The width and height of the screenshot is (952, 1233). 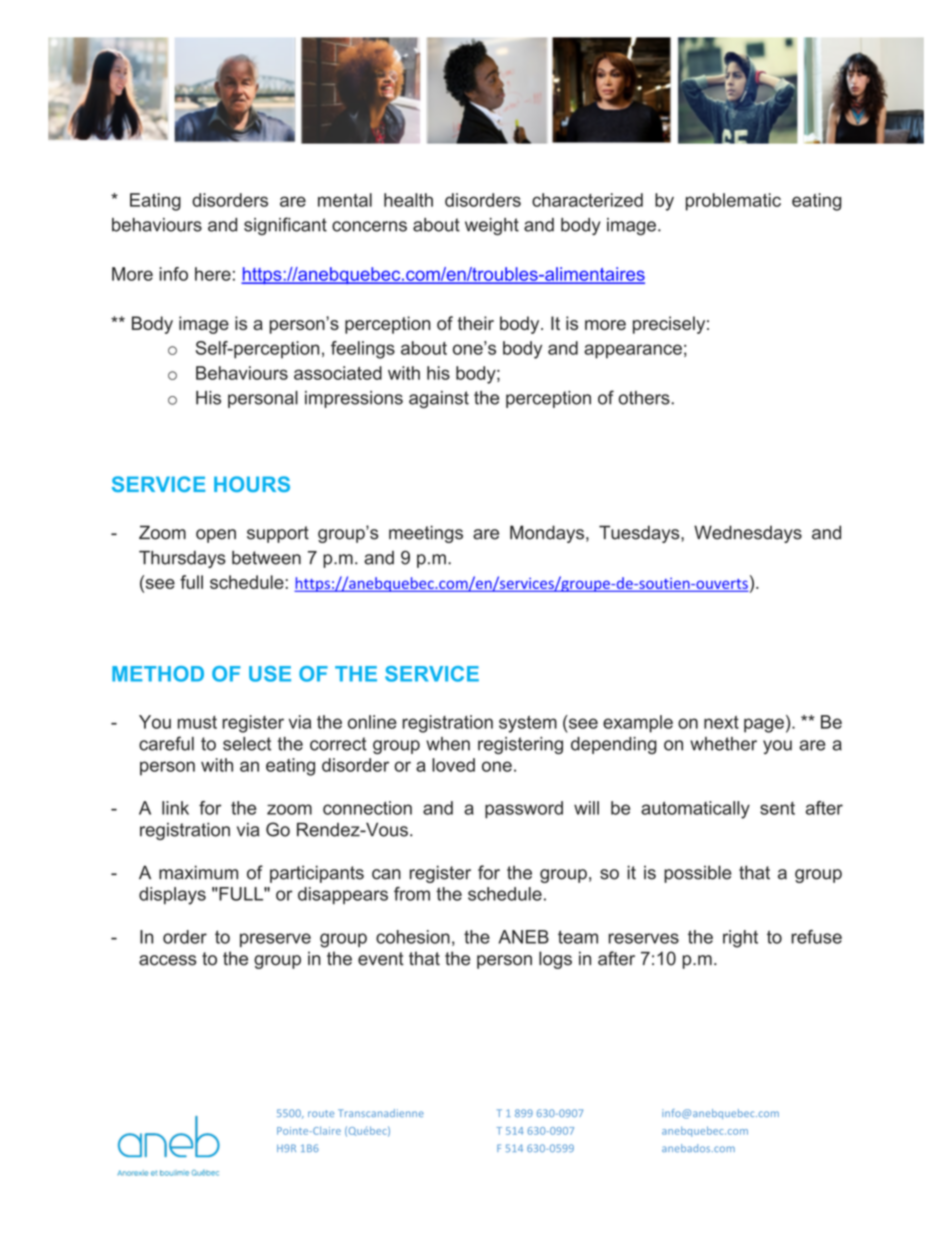 What do you see at coordinates (733, 202) in the screenshot?
I see `problematic` at bounding box center [733, 202].
